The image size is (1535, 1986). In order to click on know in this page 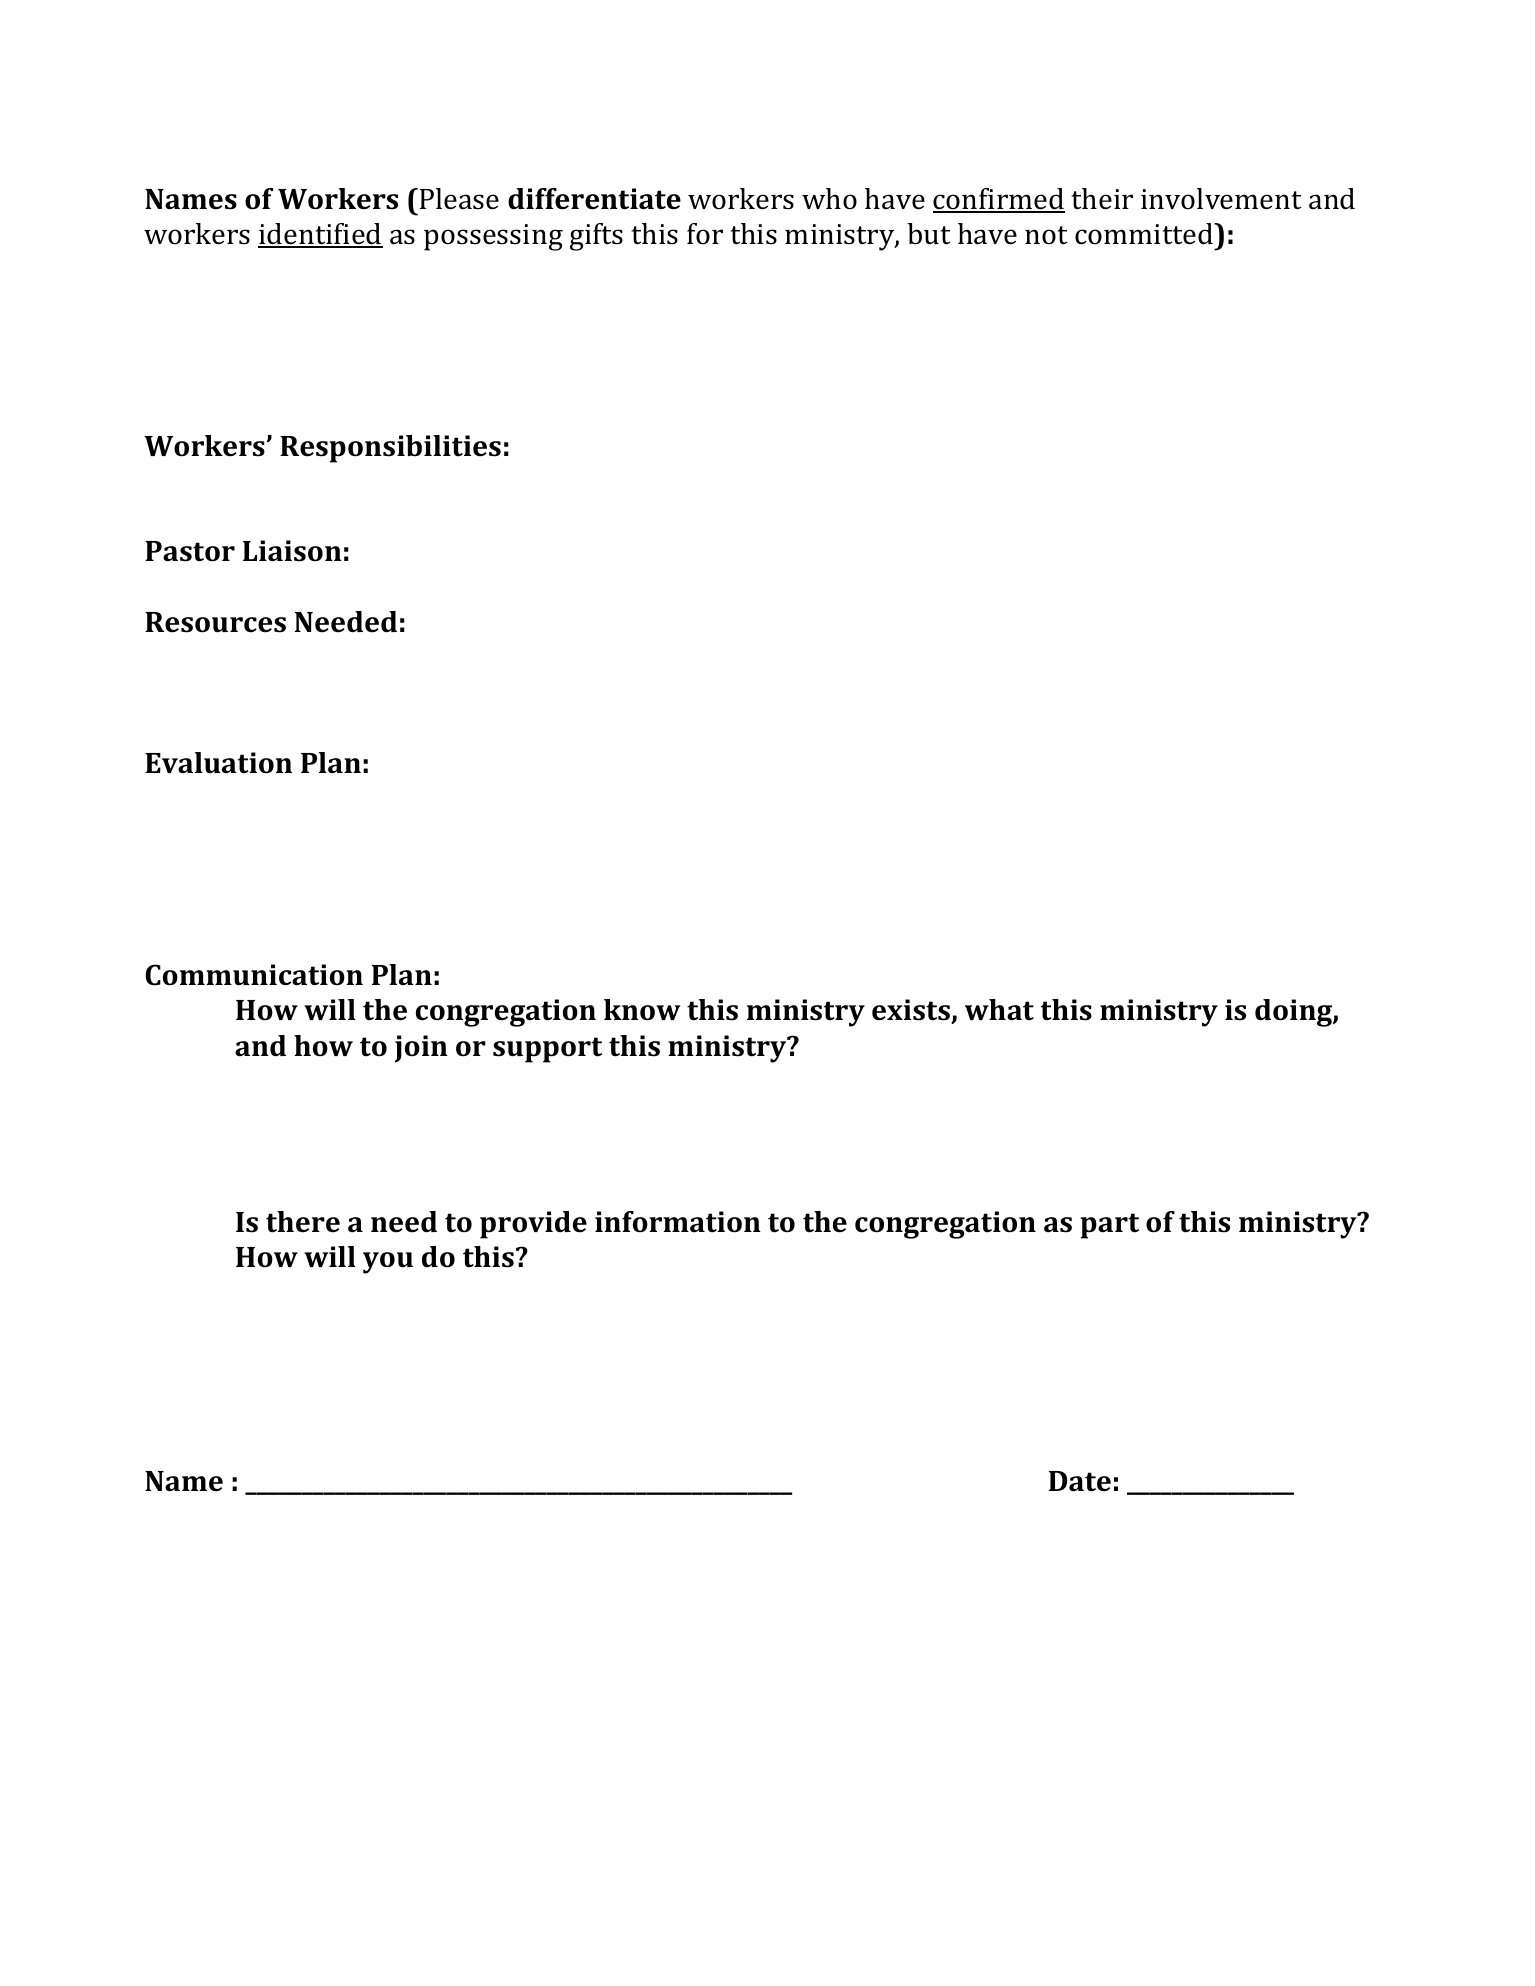, I will do `click(642, 1010)`.
